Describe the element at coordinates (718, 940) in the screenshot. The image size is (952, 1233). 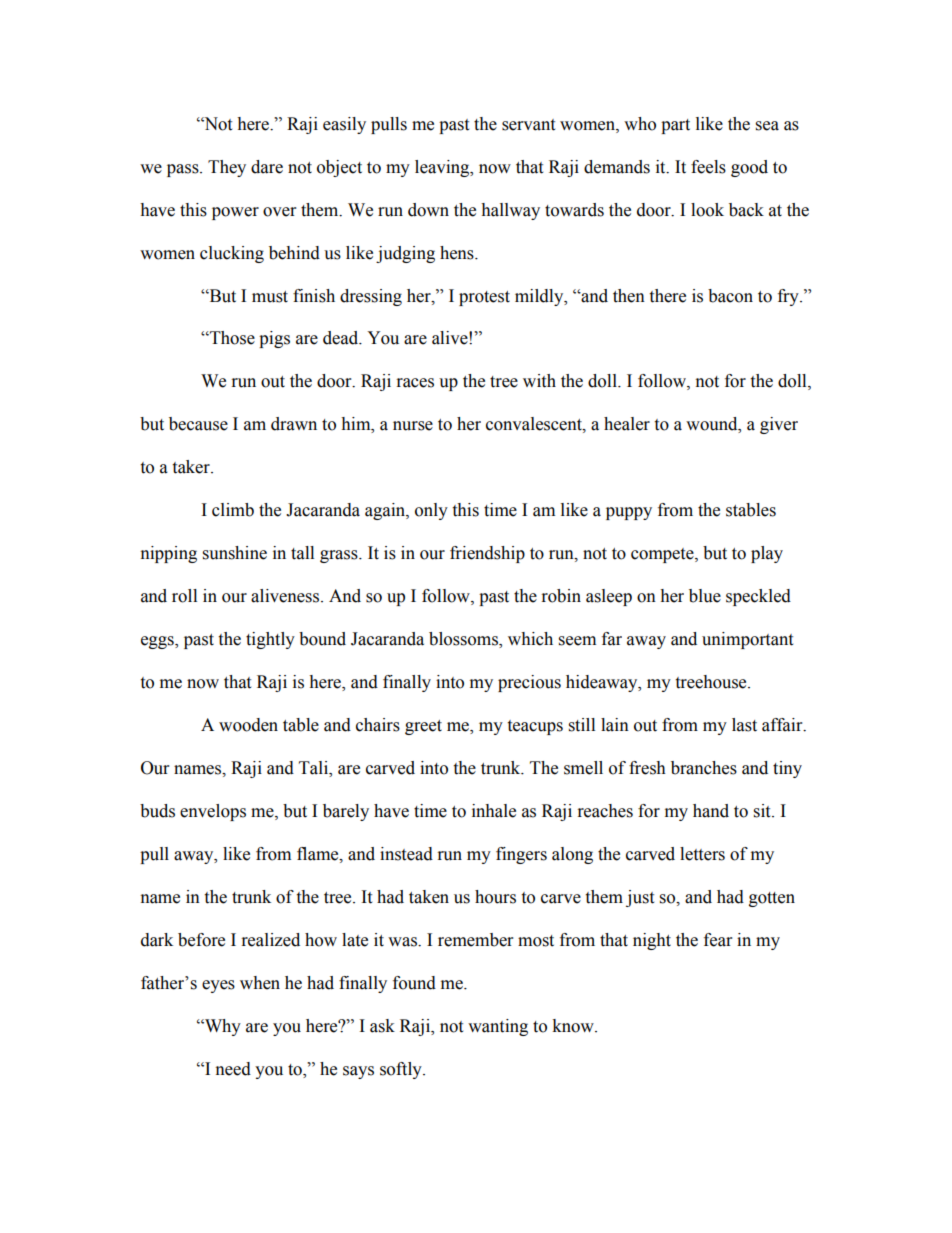
I see `fear` at that location.
